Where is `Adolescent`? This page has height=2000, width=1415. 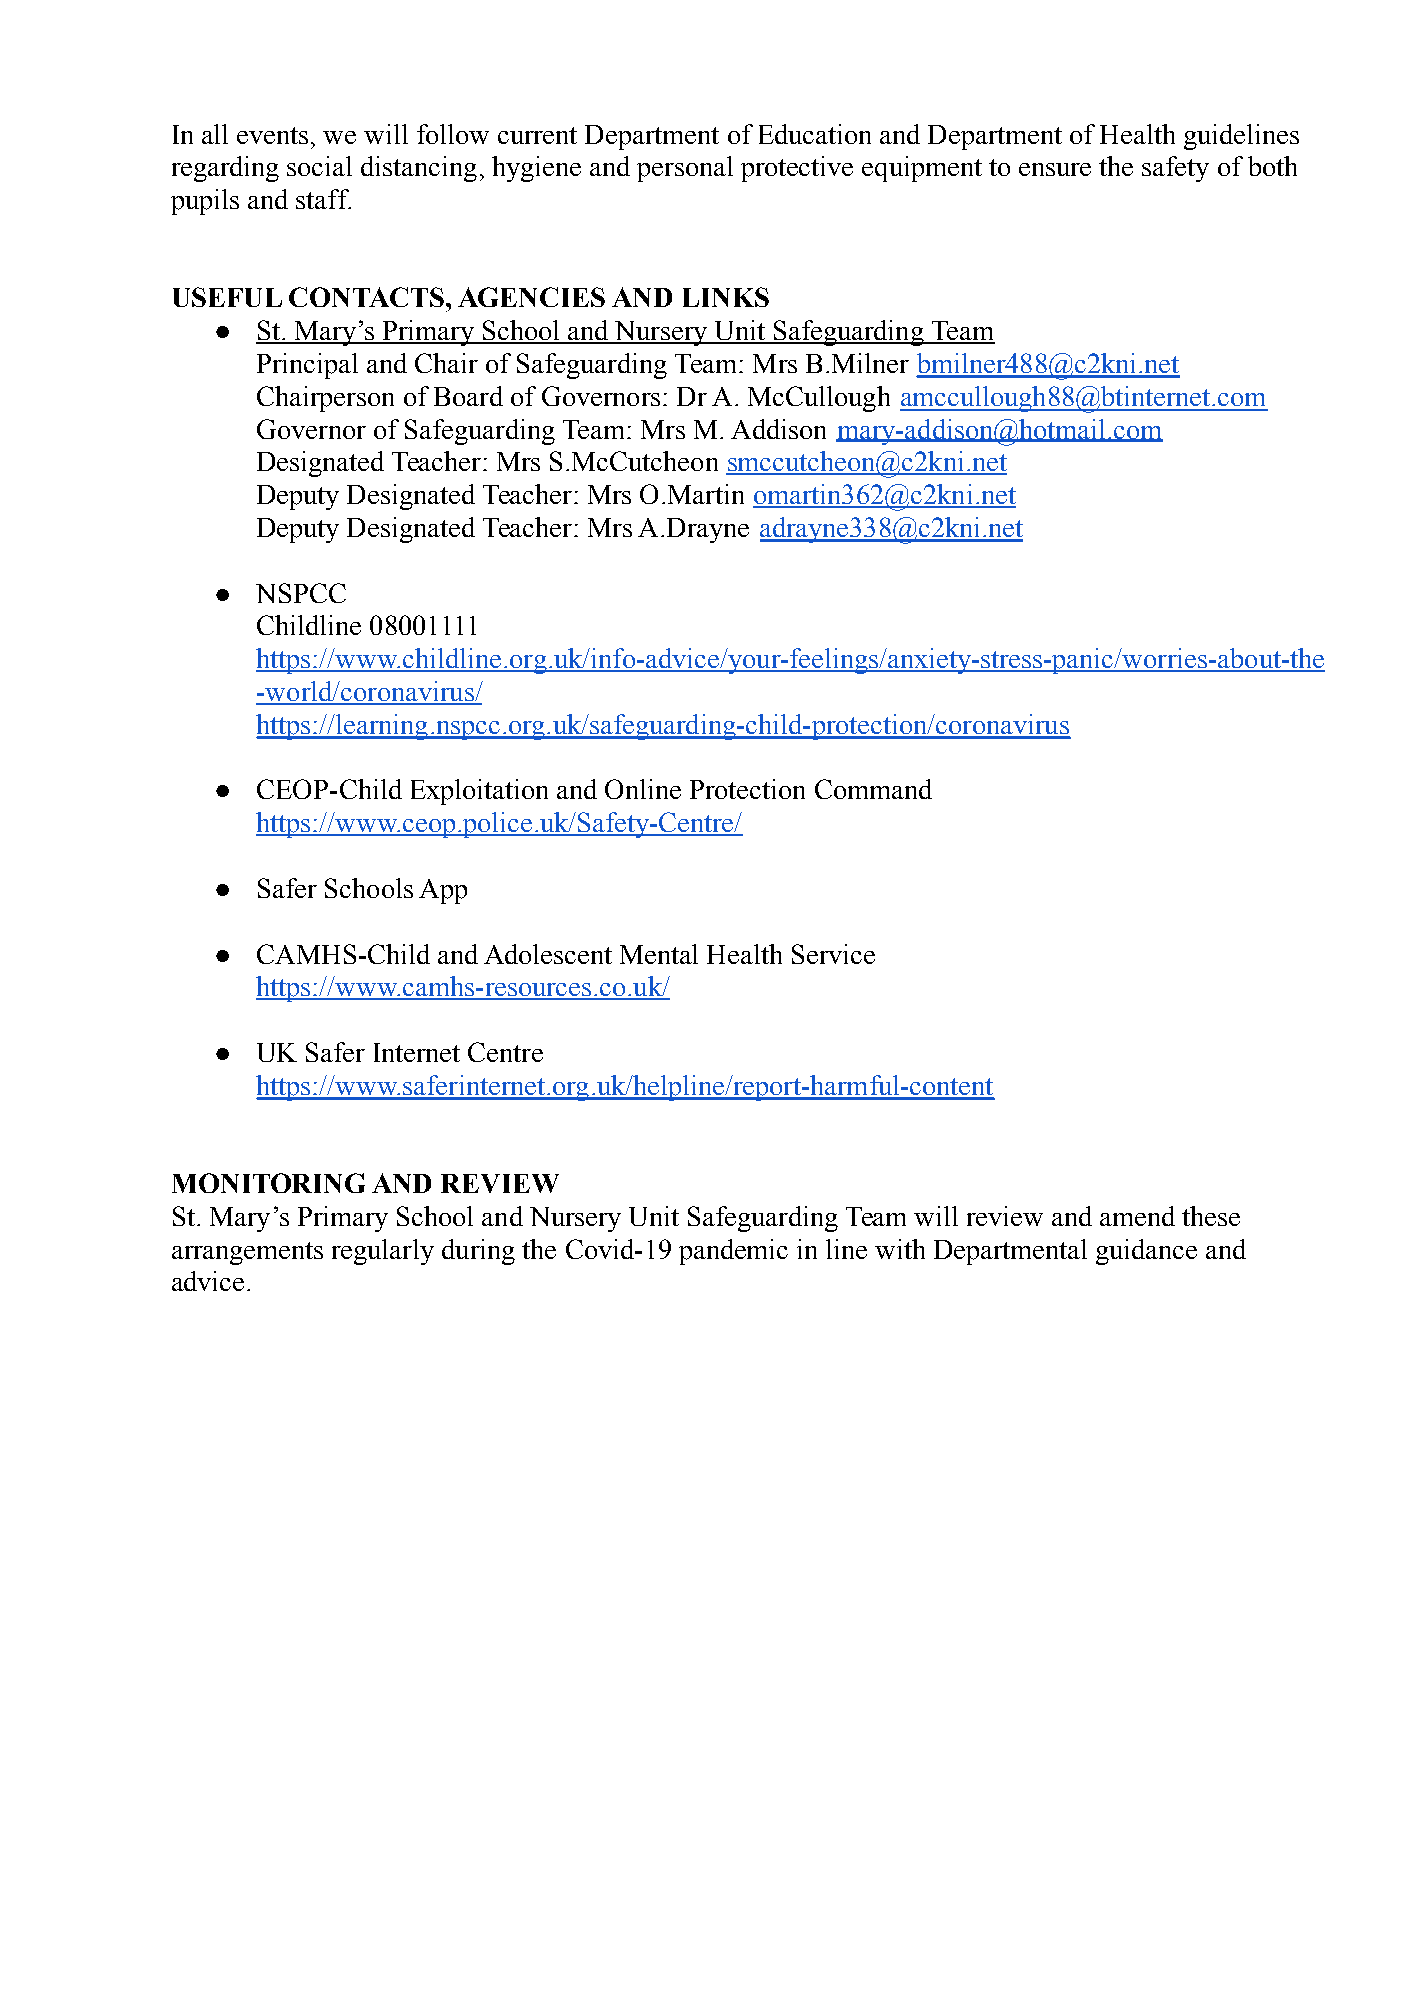 Adolescent is located at coordinates (548, 954).
